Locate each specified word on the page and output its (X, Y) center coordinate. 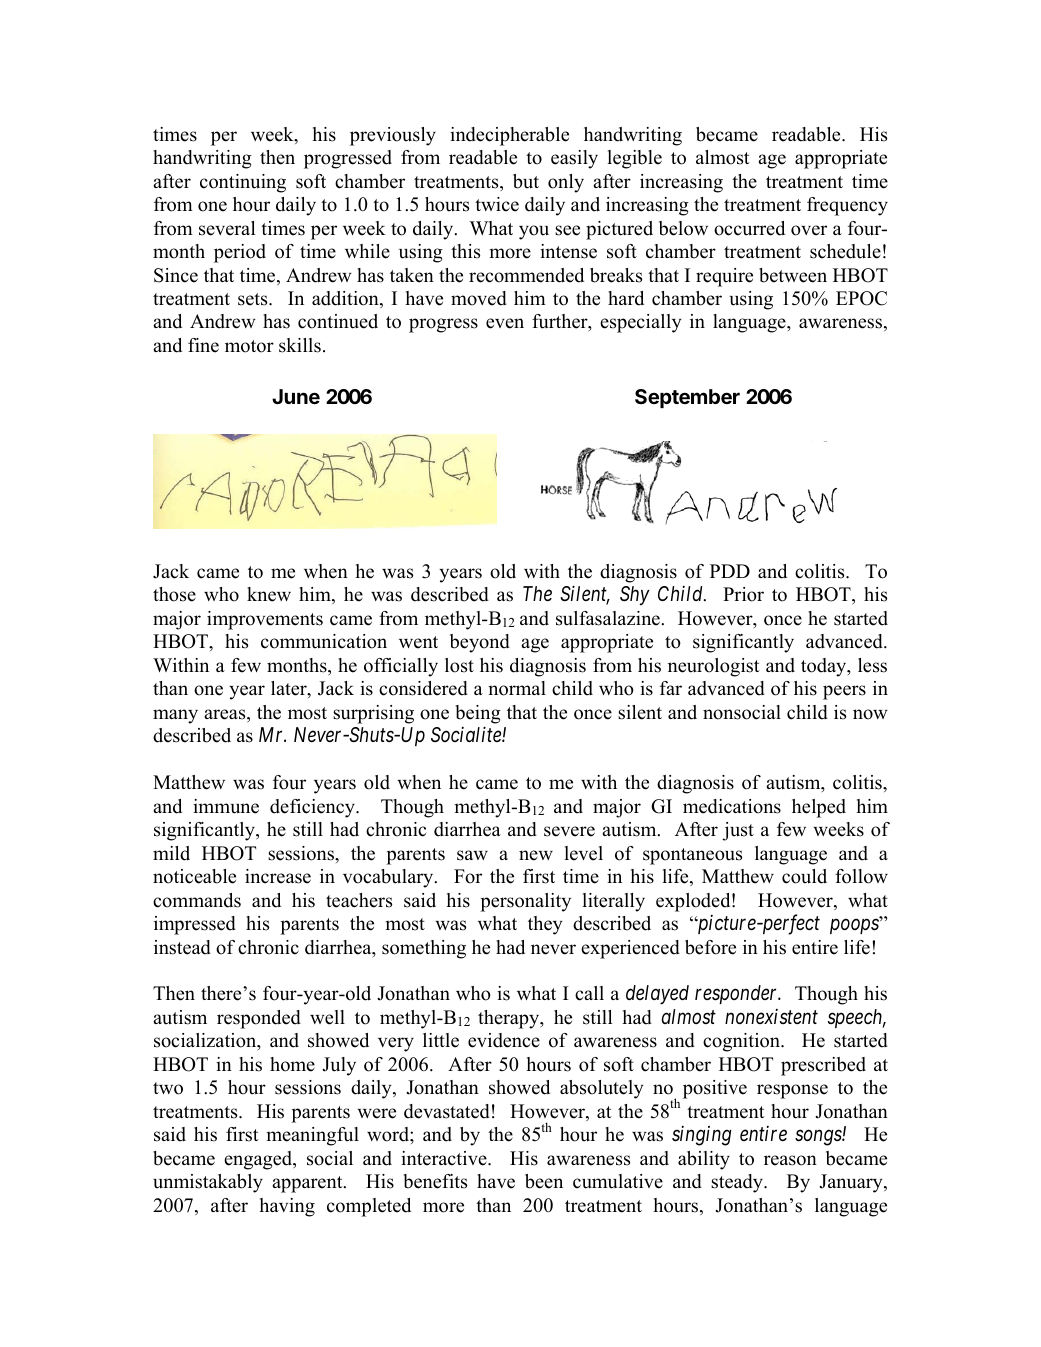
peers (844, 692)
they (545, 925)
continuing (243, 183)
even (505, 323)
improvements (265, 620)
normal (517, 688)
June (296, 396)
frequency (847, 206)
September (687, 398)
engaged (259, 1160)
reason (790, 1160)
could (804, 876)
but (526, 181)
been (544, 1181)
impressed (195, 925)
